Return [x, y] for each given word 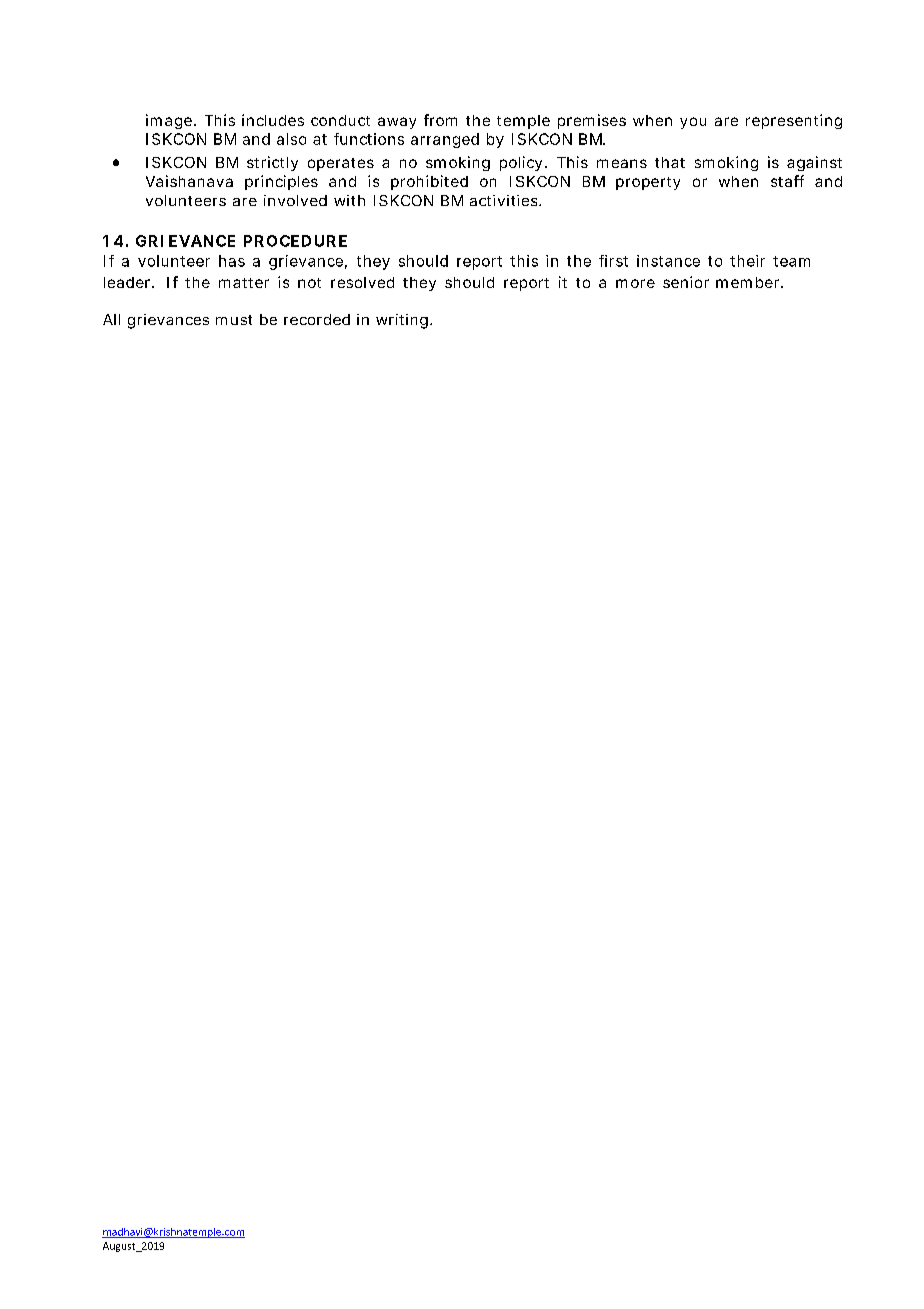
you [693, 123]
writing [404, 321]
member [749, 282]
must [234, 320]
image [171, 121]
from [440, 120]
